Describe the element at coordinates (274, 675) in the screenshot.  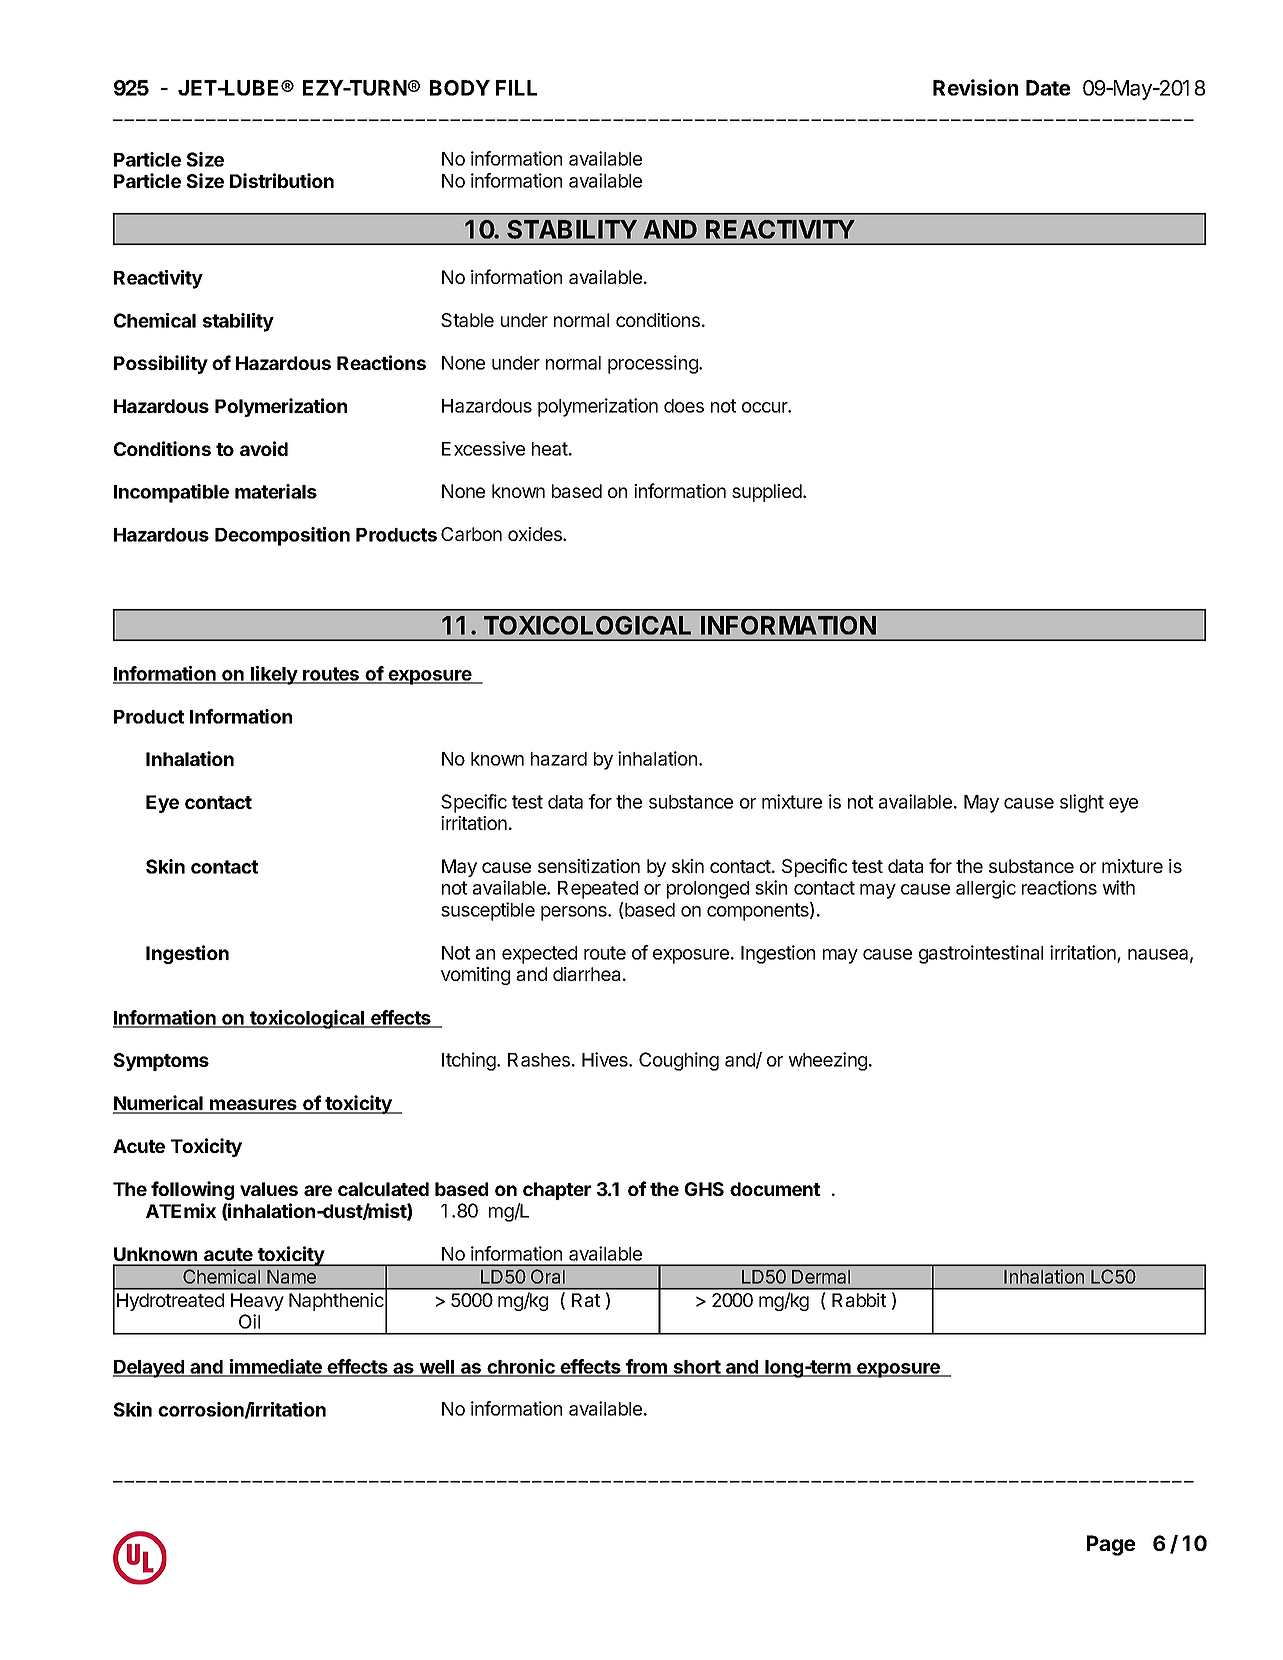
I see `likely` at that location.
